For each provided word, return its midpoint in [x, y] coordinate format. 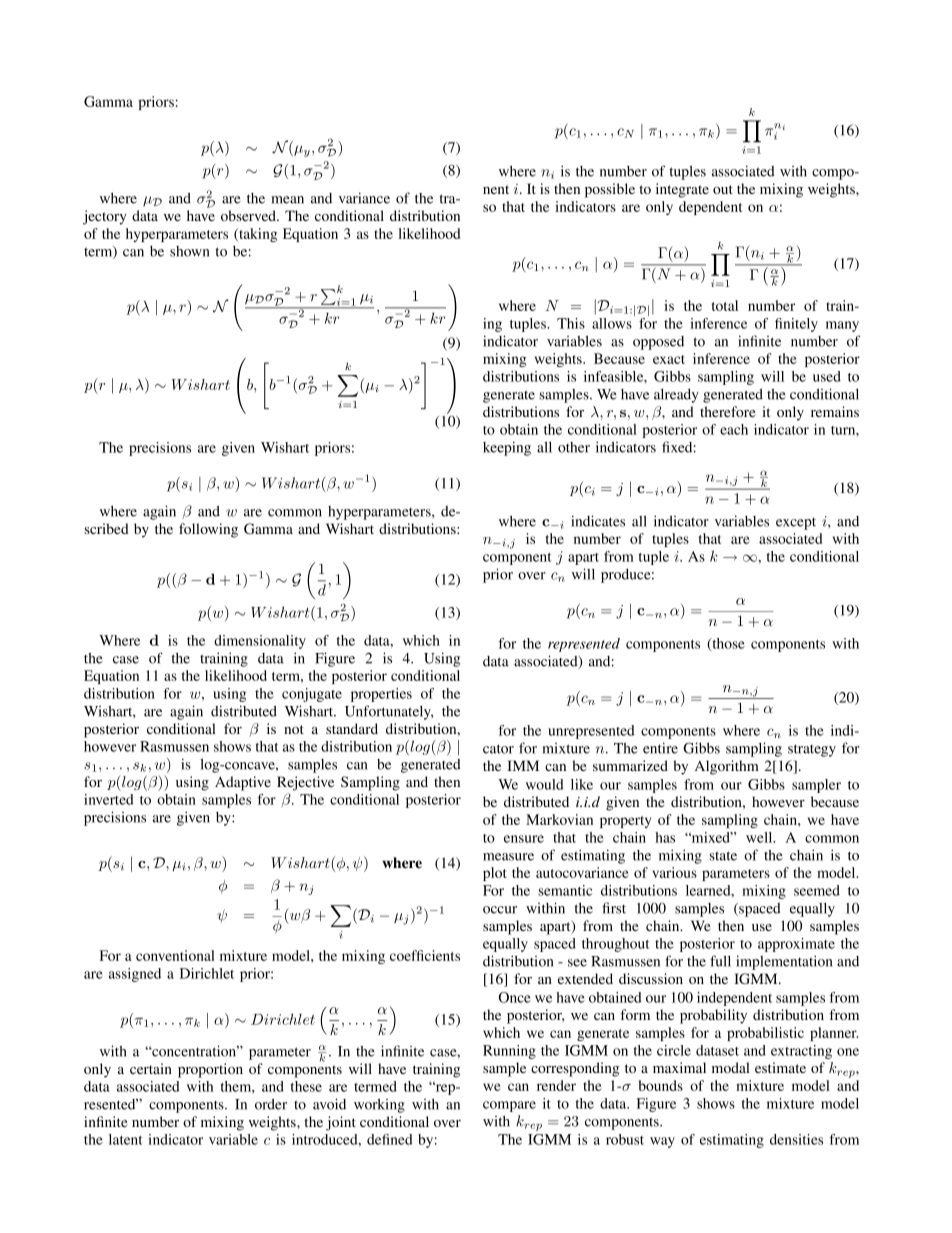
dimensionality [260, 642]
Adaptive [243, 783]
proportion [210, 1070]
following [208, 530]
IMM [523, 765]
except [796, 524]
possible [610, 190]
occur [500, 910]
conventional [175, 955]
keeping [507, 448]
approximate [796, 945]
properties [381, 695]
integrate [682, 190]
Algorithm [727, 767]
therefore [727, 411]
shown [190, 251]
